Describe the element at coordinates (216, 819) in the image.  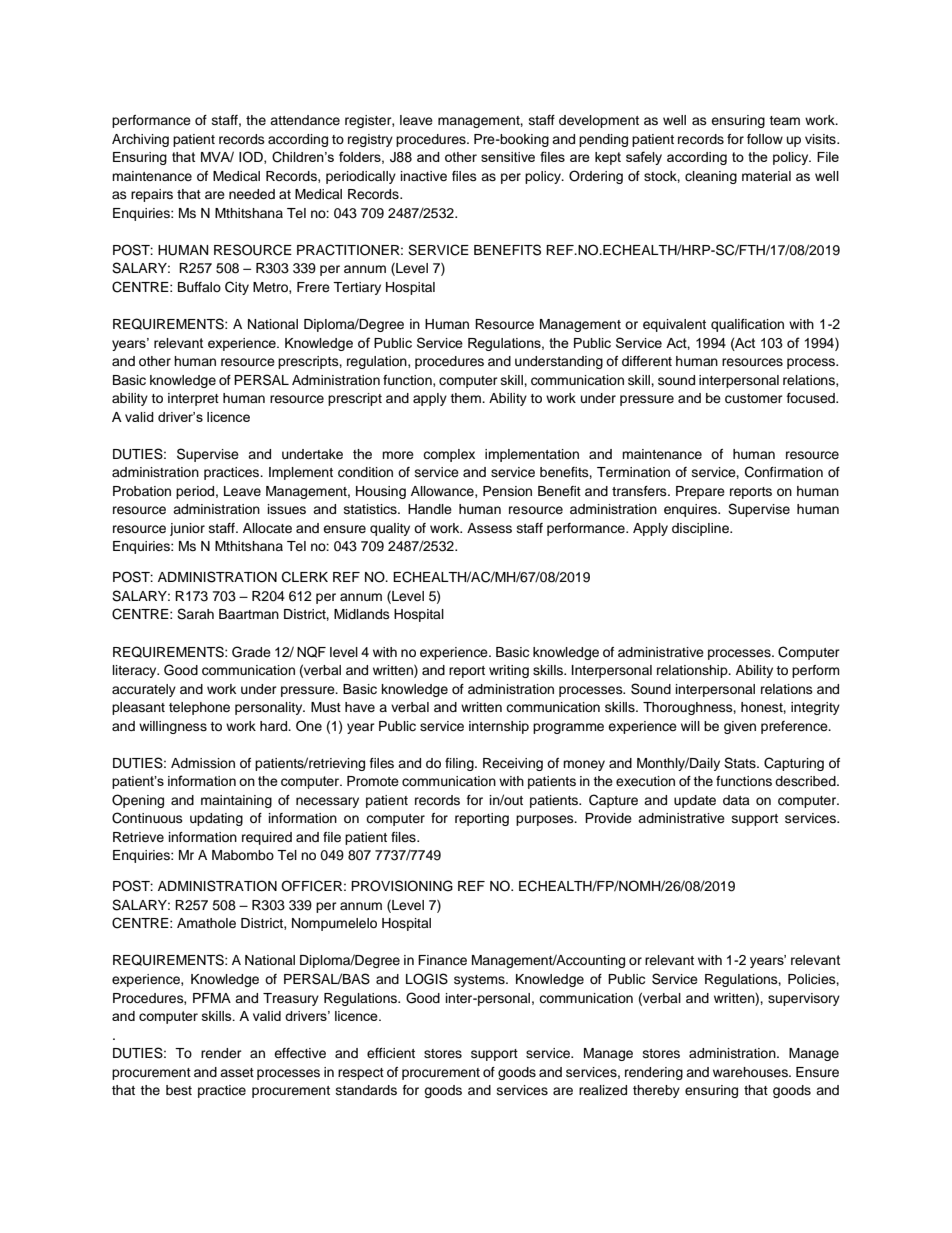
I see `updating` at that location.
